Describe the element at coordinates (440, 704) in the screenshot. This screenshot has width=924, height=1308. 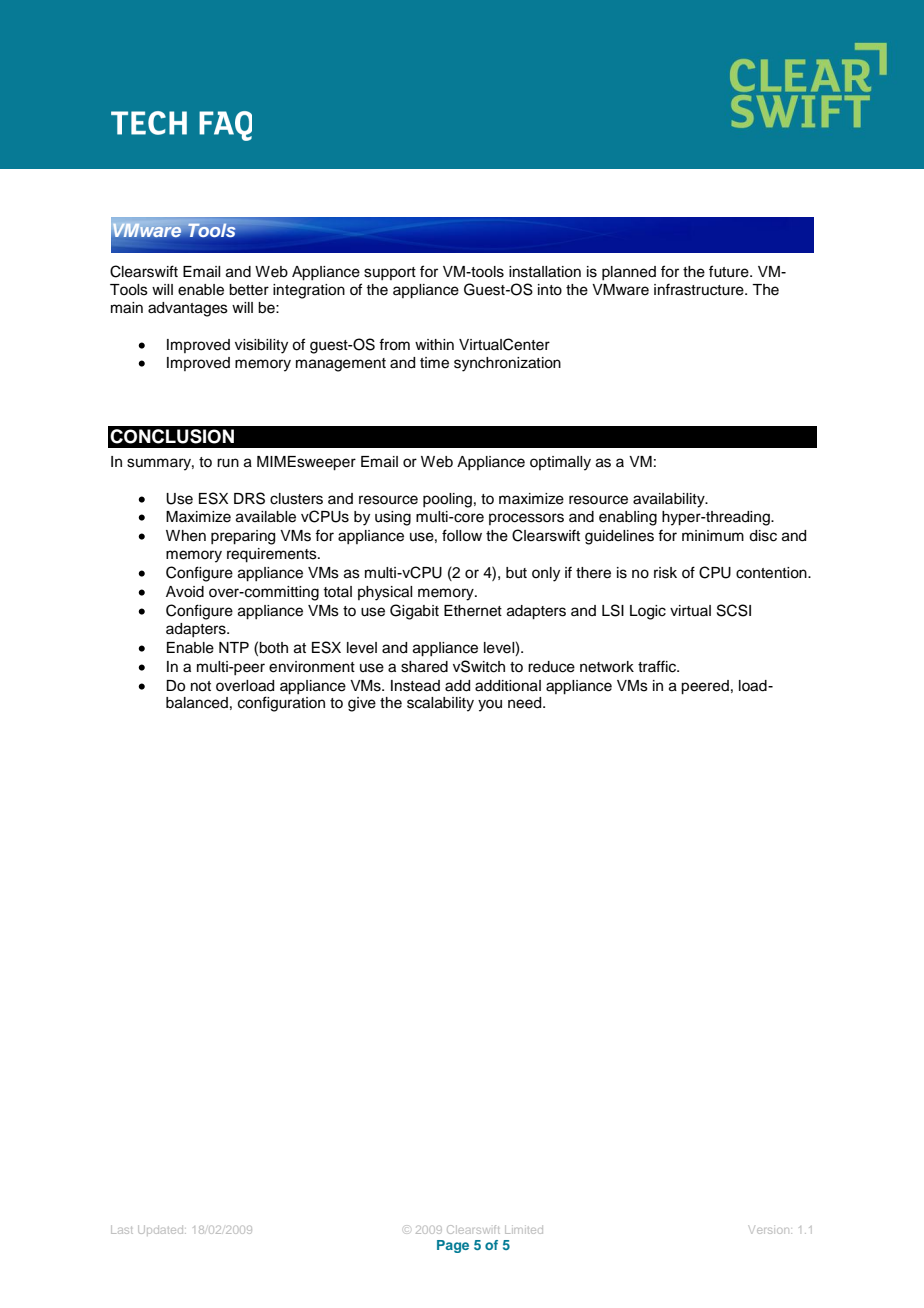
I see `scalability` at that location.
